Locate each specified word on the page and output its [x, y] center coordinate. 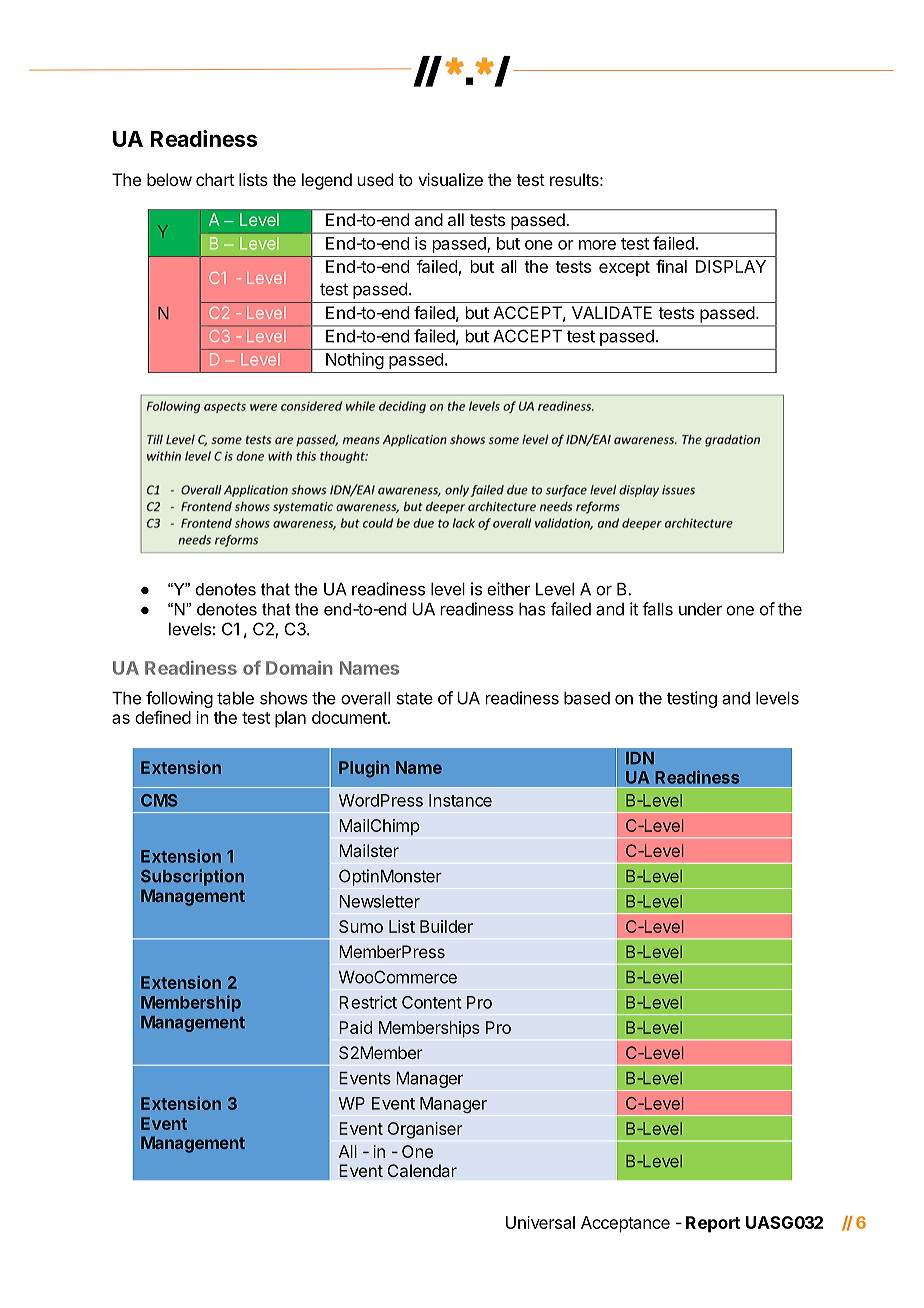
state [415, 698]
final [671, 266]
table [235, 698]
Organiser [425, 1130]
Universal [540, 1222]
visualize [450, 179]
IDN [640, 758]
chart [215, 179]
